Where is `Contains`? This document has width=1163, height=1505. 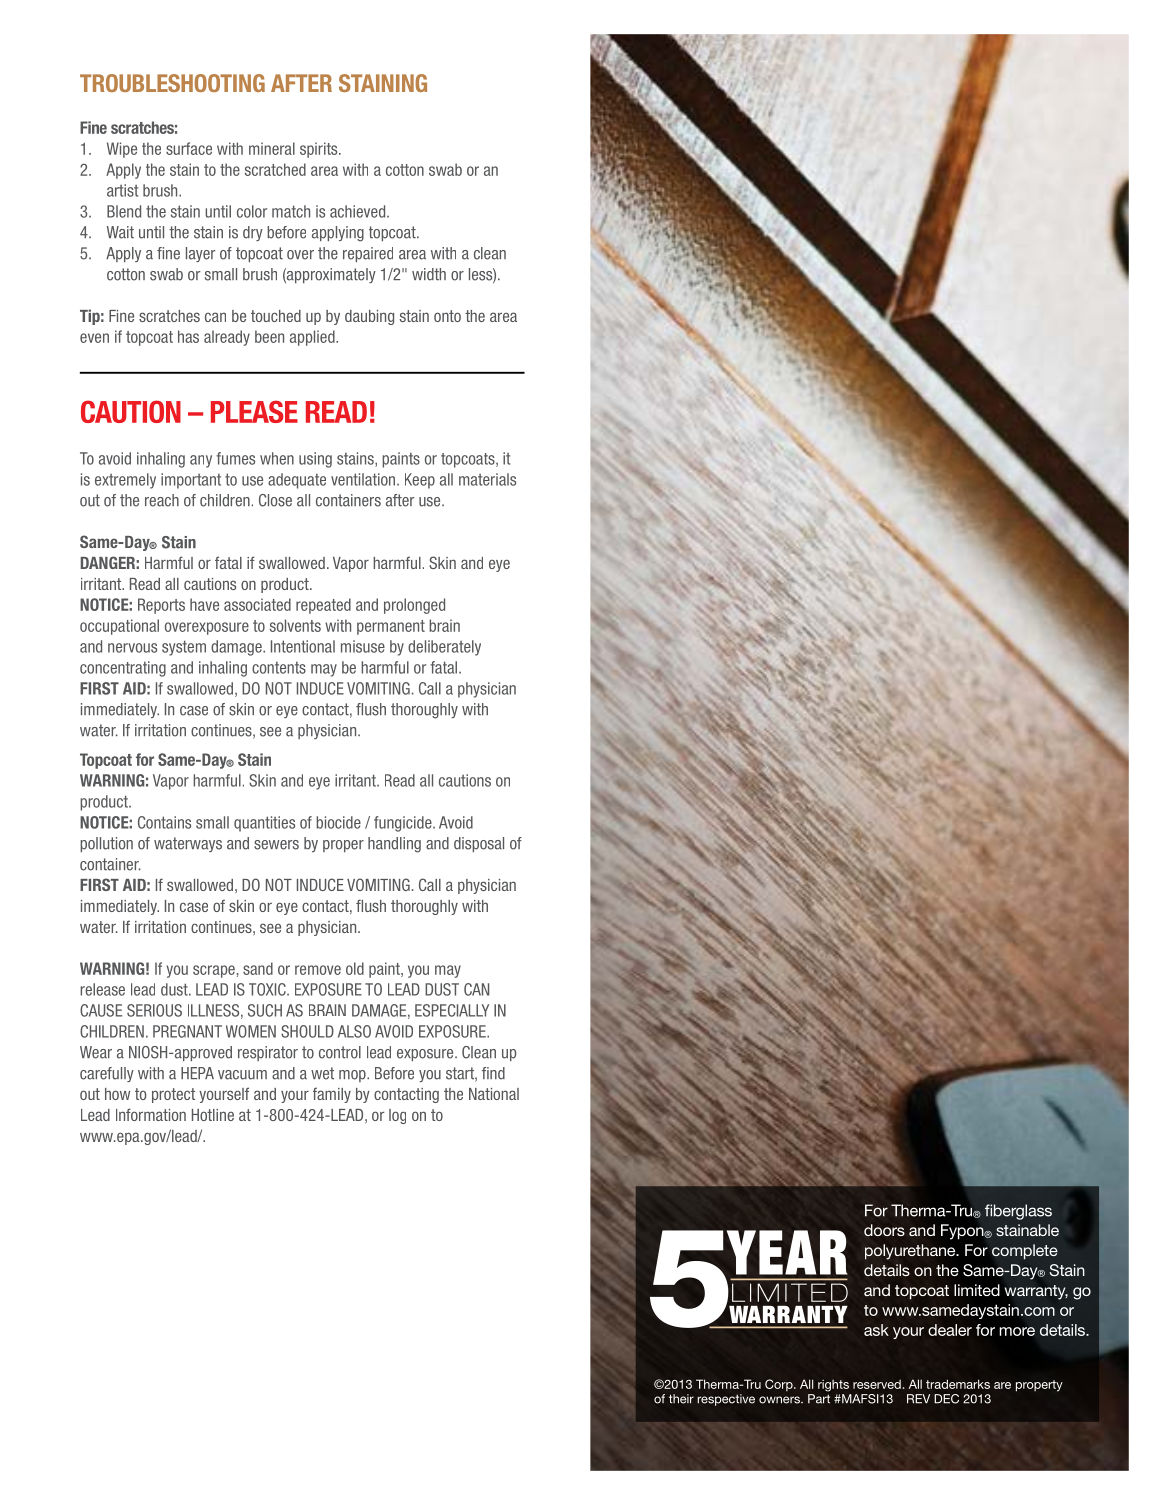
Contains is located at coordinates (164, 822).
